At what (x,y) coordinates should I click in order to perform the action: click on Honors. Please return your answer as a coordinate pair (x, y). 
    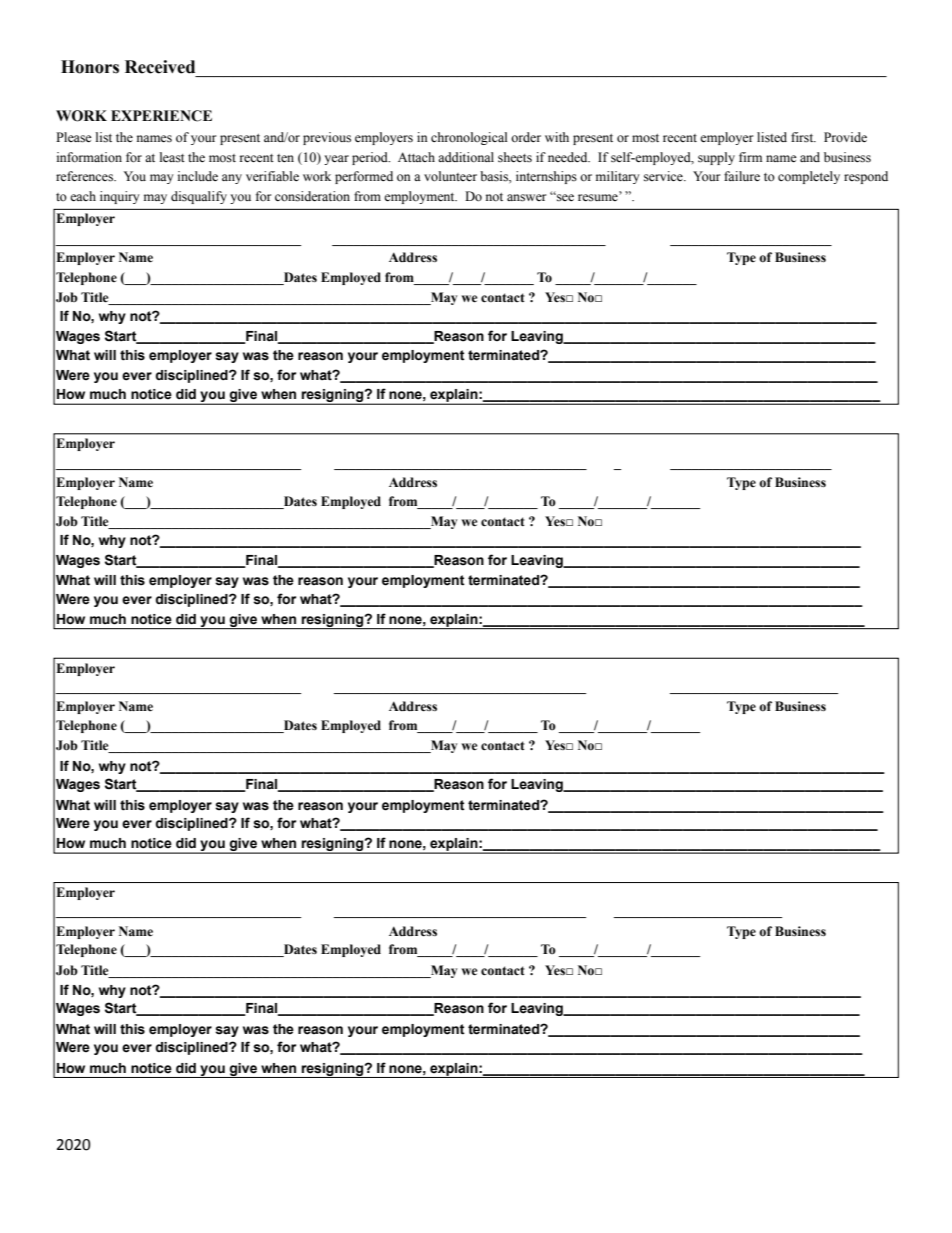
    Looking at the image, I should click on (90, 67).
